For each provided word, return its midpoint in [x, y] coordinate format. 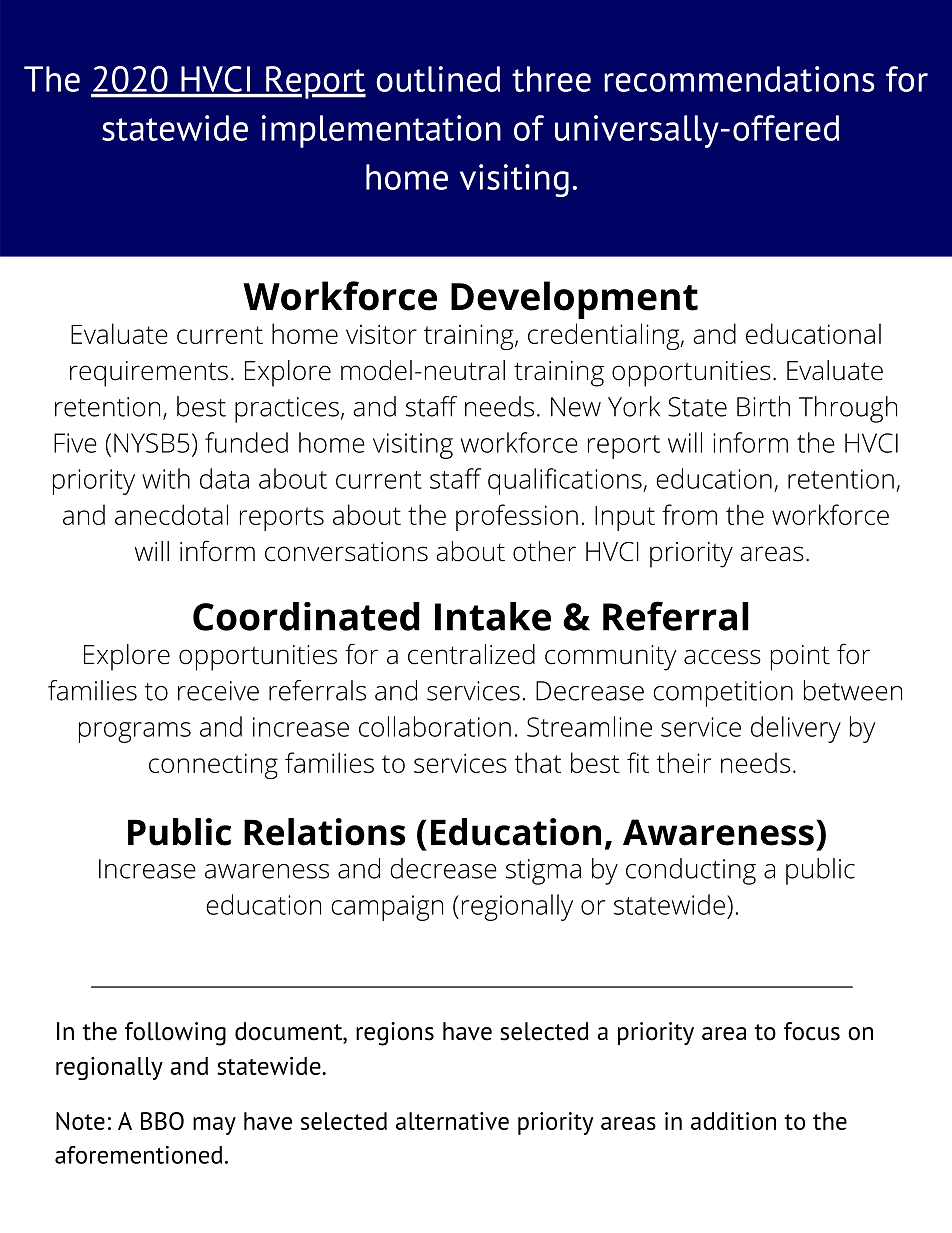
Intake [493, 616]
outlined [438, 79]
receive [218, 691]
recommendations [739, 79]
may [214, 1126]
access [722, 657]
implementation [381, 131]
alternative [452, 1121]
